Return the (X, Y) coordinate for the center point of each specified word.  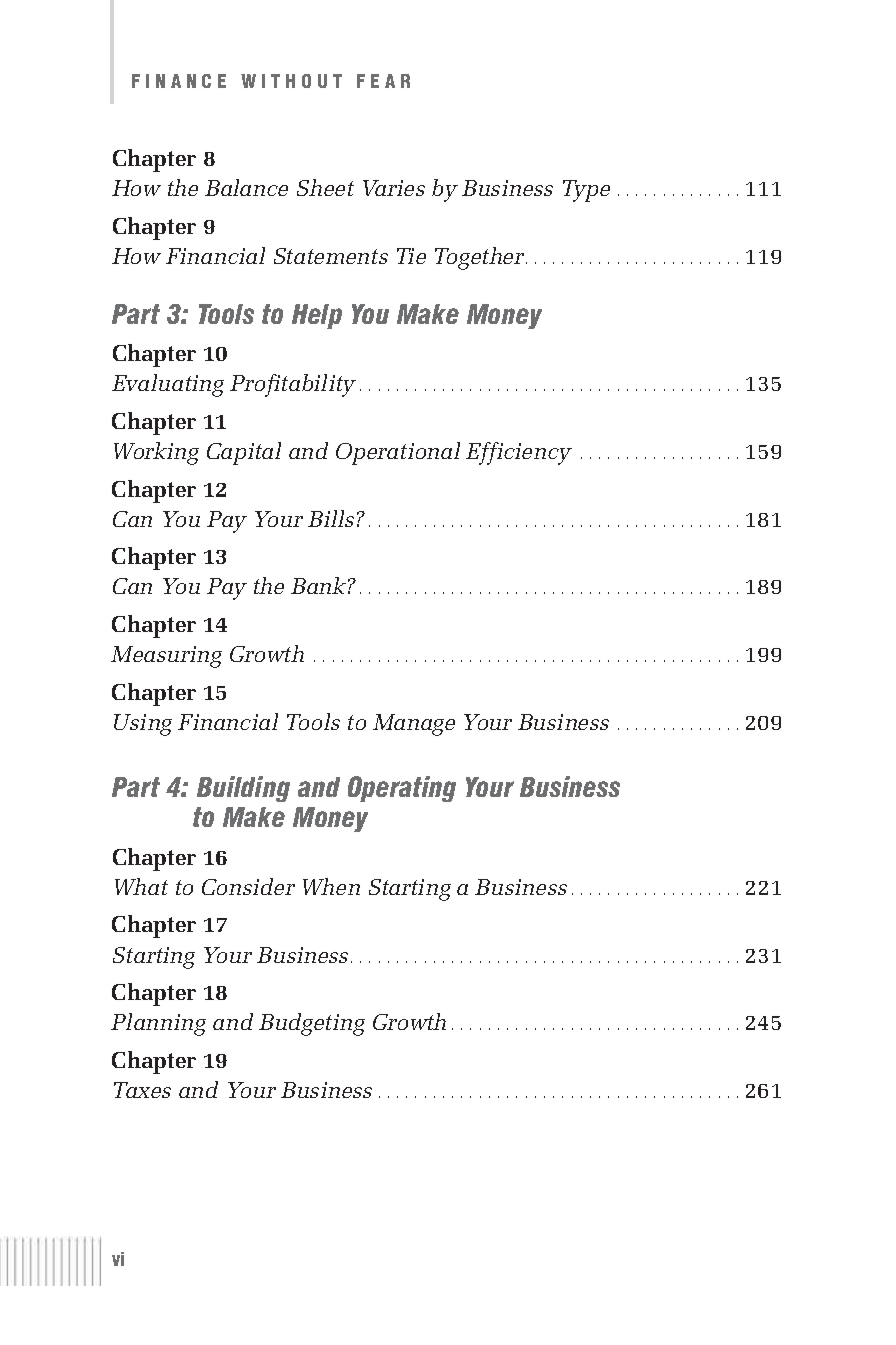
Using (143, 725)
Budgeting (312, 1024)
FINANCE (179, 81)
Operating (402, 789)
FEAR (383, 81)
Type (586, 191)
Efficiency (519, 453)
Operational (398, 453)
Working (156, 453)
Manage (414, 725)
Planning (158, 1024)
